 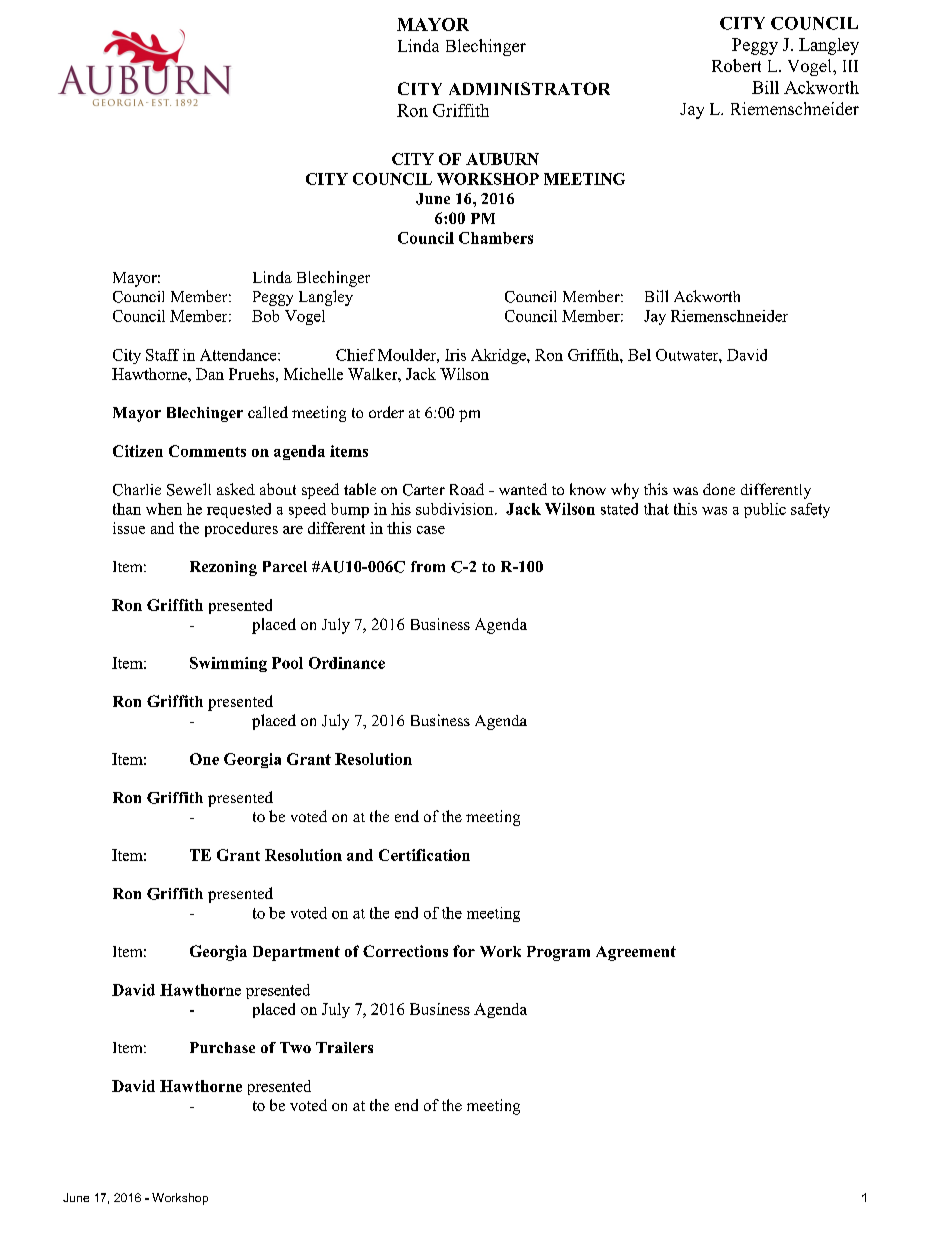 What do you see at coordinates (765, 510) in the screenshot?
I see `public` at bounding box center [765, 510].
